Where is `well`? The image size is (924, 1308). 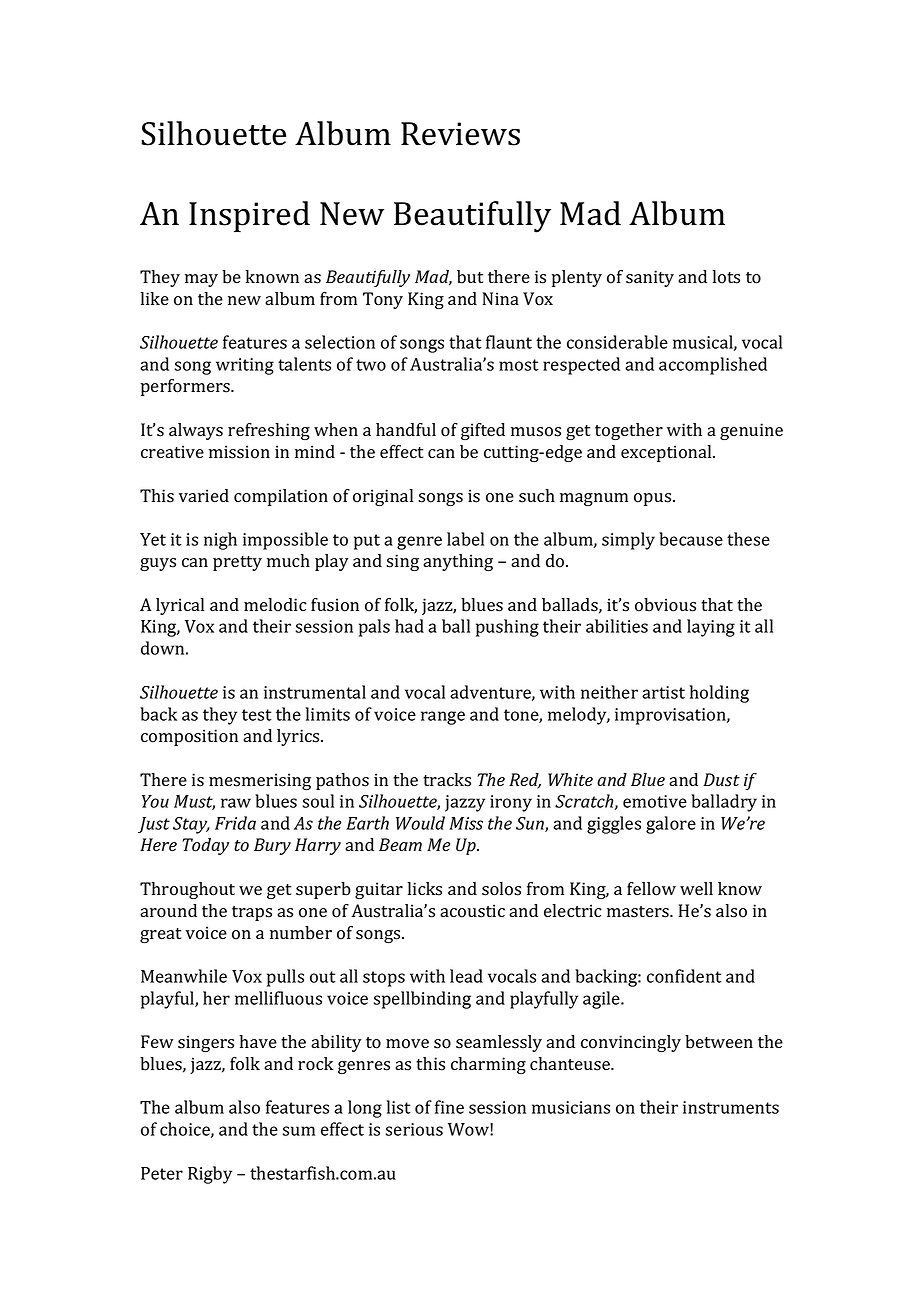
well is located at coordinates (696, 888).
